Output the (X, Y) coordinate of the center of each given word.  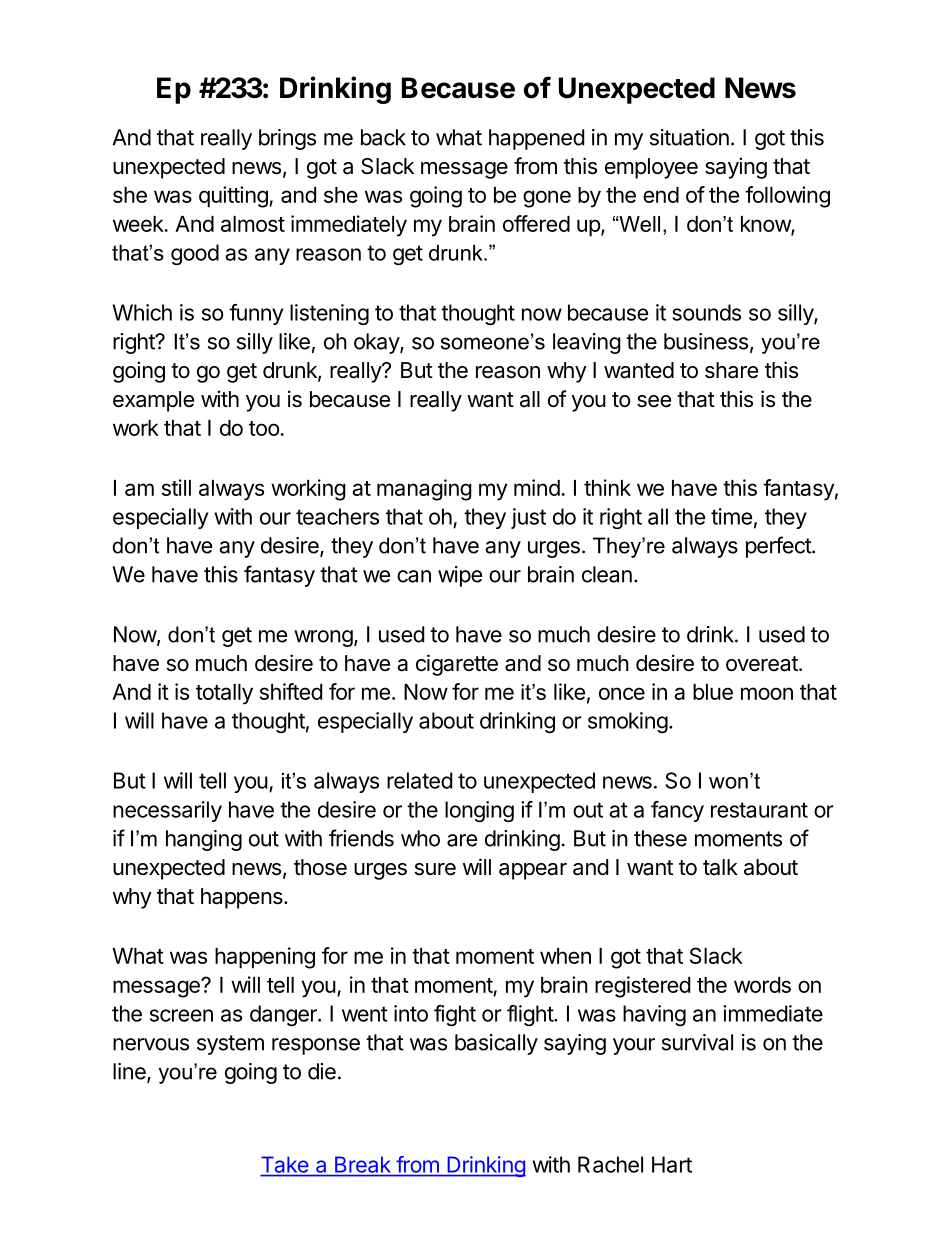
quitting (234, 197)
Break (362, 1165)
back (383, 137)
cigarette (457, 665)
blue (713, 692)
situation (689, 137)
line (130, 1072)
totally (224, 694)
